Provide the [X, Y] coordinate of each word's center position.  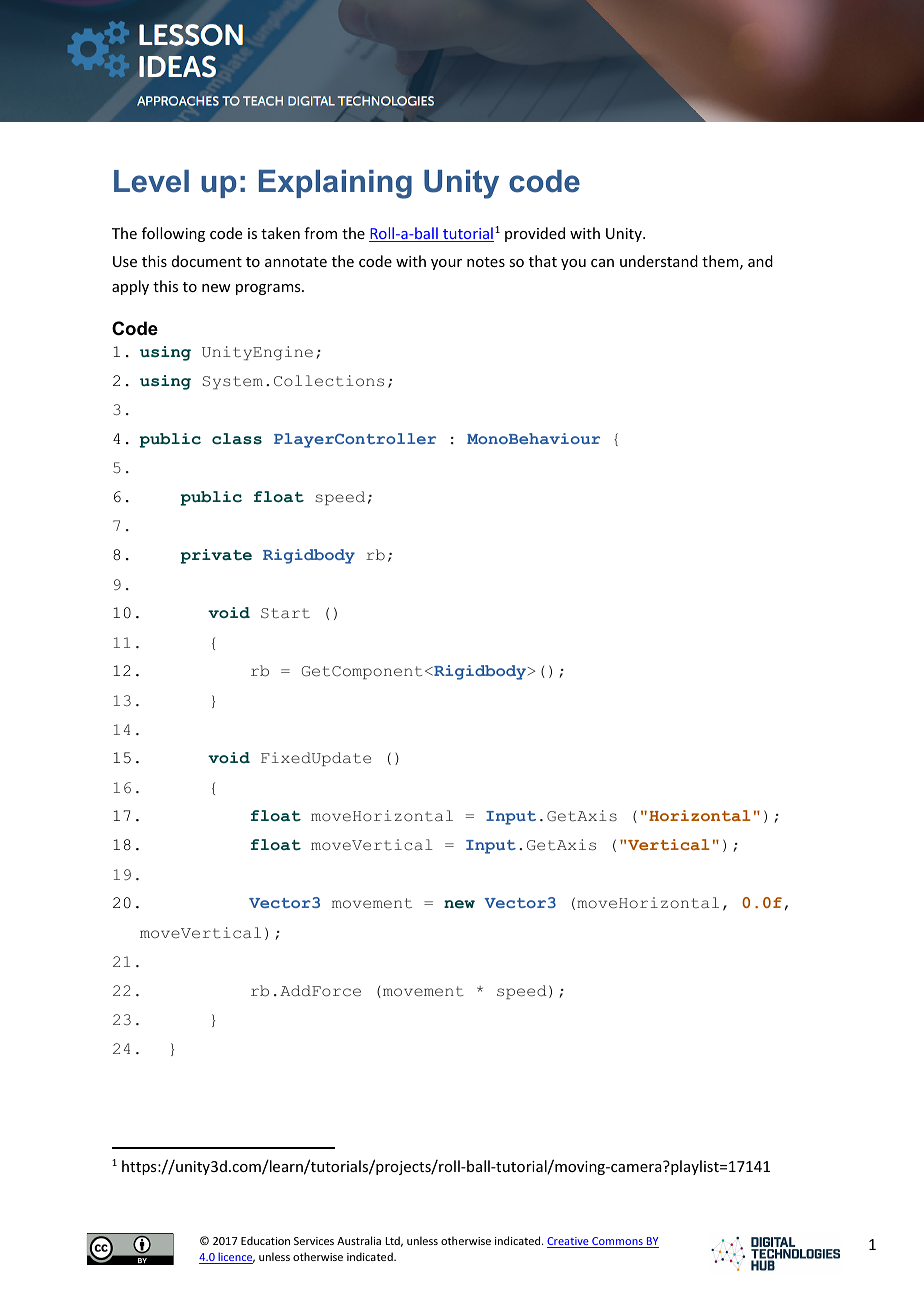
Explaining [335, 184]
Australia [359, 1240]
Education [265, 1240]
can [602, 263]
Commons [617, 1242]
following [173, 234]
